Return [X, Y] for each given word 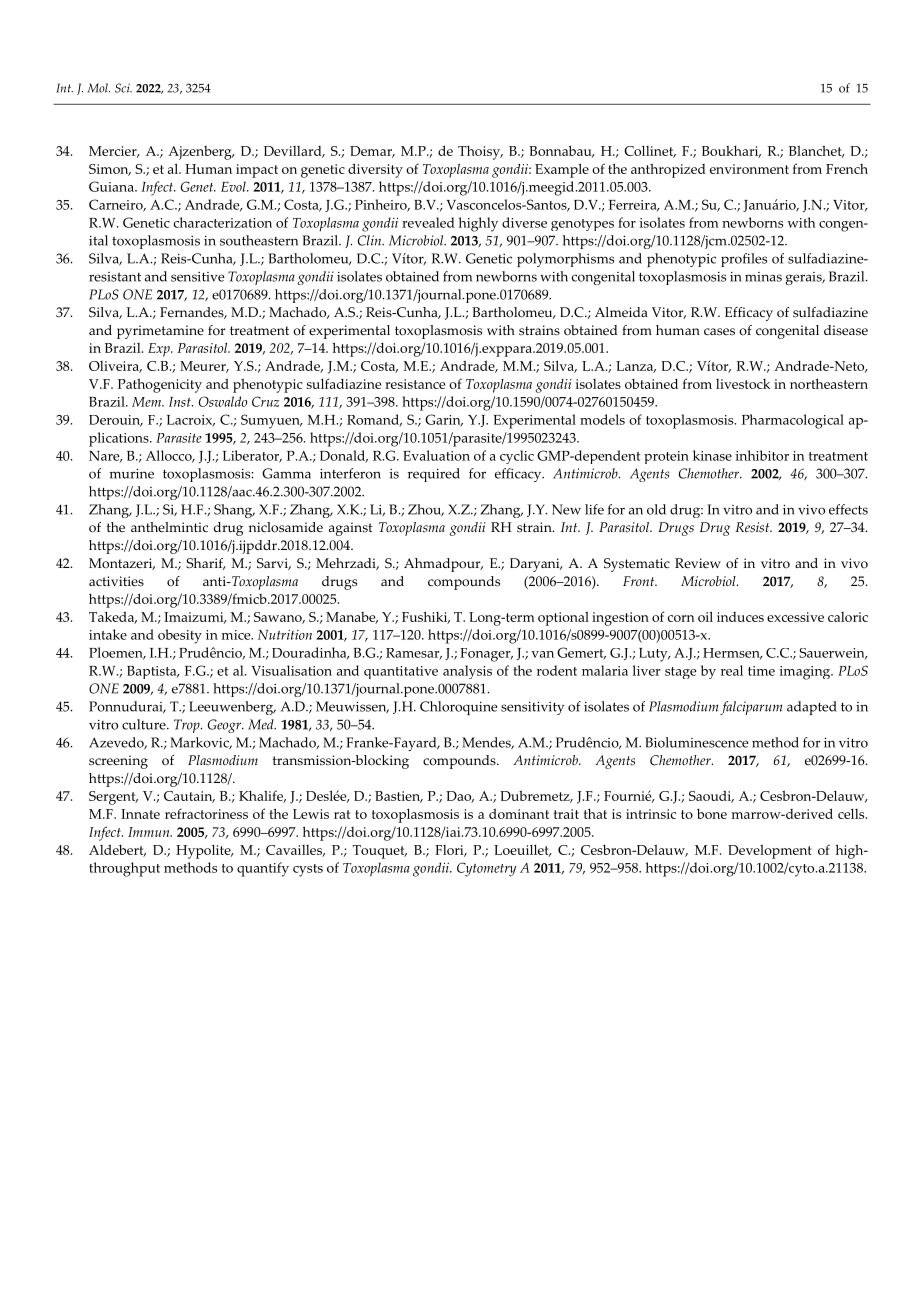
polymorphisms [565, 260]
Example [562, 170]
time [761, 671]
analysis [467, 672]
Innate [140, 814]
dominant [519, 813]
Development [770, 851]
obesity [180, 636]
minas [763, 277]
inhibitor [762, 455]
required [434, 475]
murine [131, 473]
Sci [123, 88]
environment [749, 169]
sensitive [197, 277]
